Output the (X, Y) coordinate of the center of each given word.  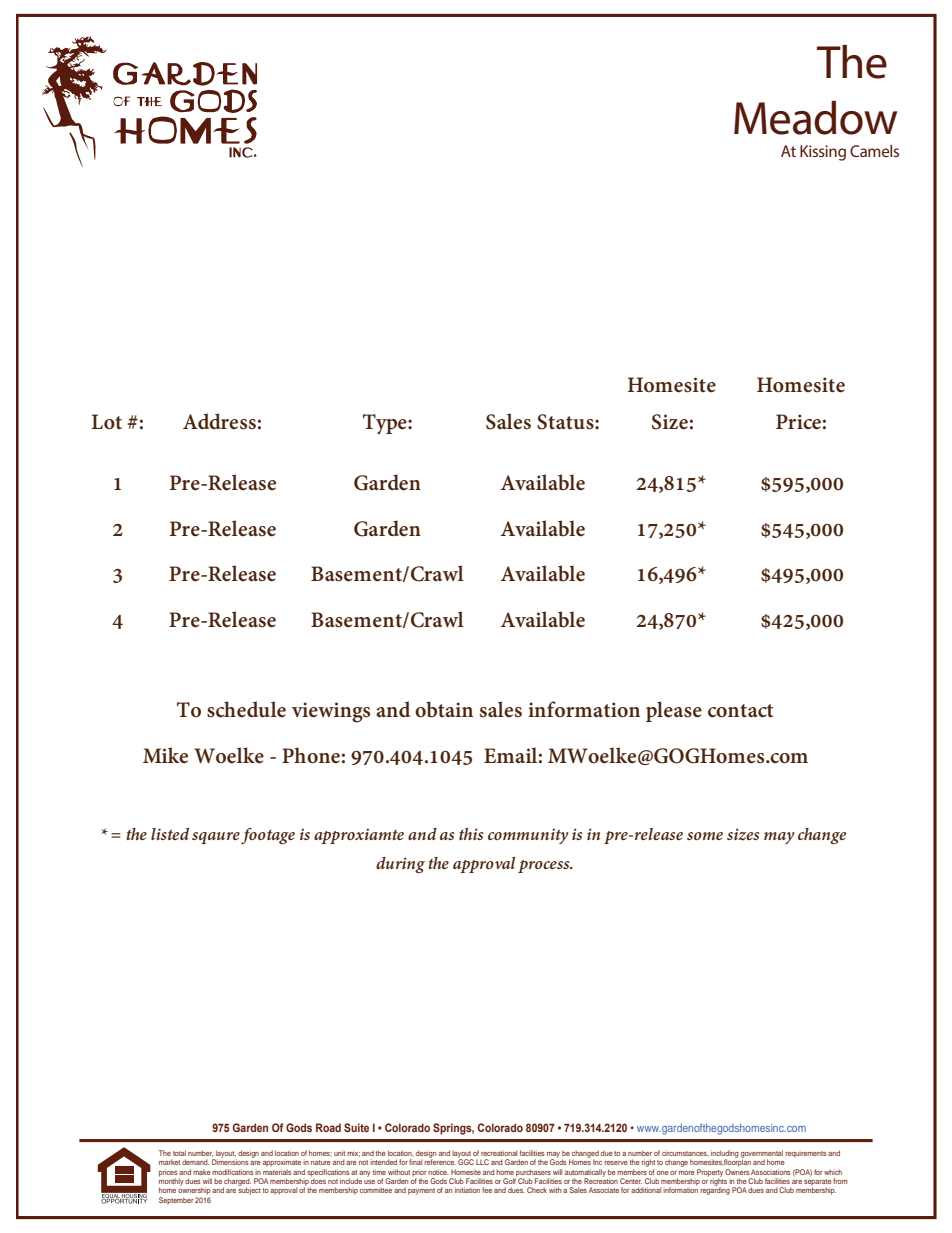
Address (219, 421)
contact (740, 711)
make (202, 1172)
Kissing (823, 153)
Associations (771, 1172)
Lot (106, 422)
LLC (482, 1162)
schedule (246, 709)
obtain (444, 709)
